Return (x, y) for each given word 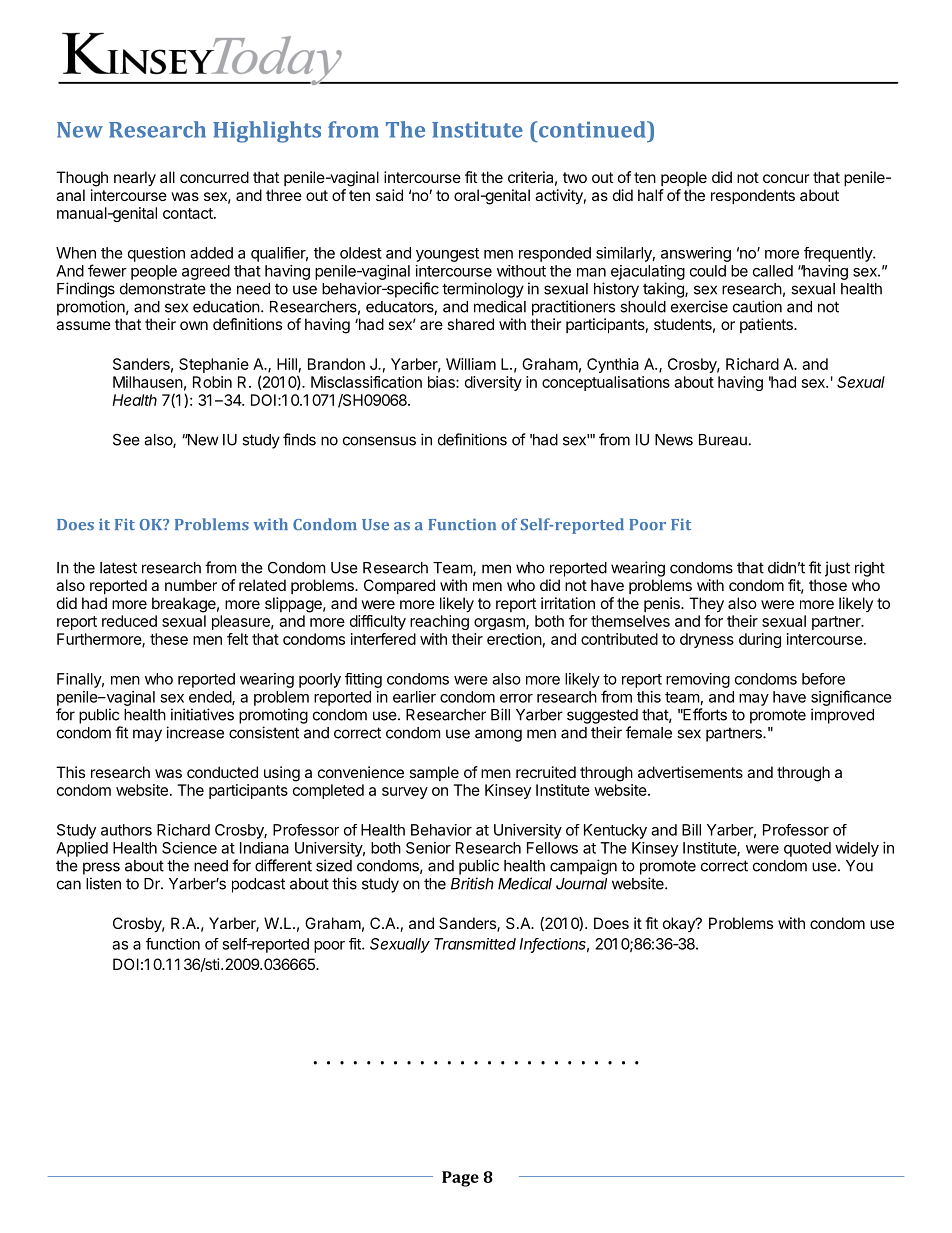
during (760, 640)
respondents (753, 196)
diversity (493, 383)
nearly (135, 179)
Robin (212, 382)
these (169, 639)
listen (103, 883)
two (575, 177)
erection (514, 639)
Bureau (723, 440)
